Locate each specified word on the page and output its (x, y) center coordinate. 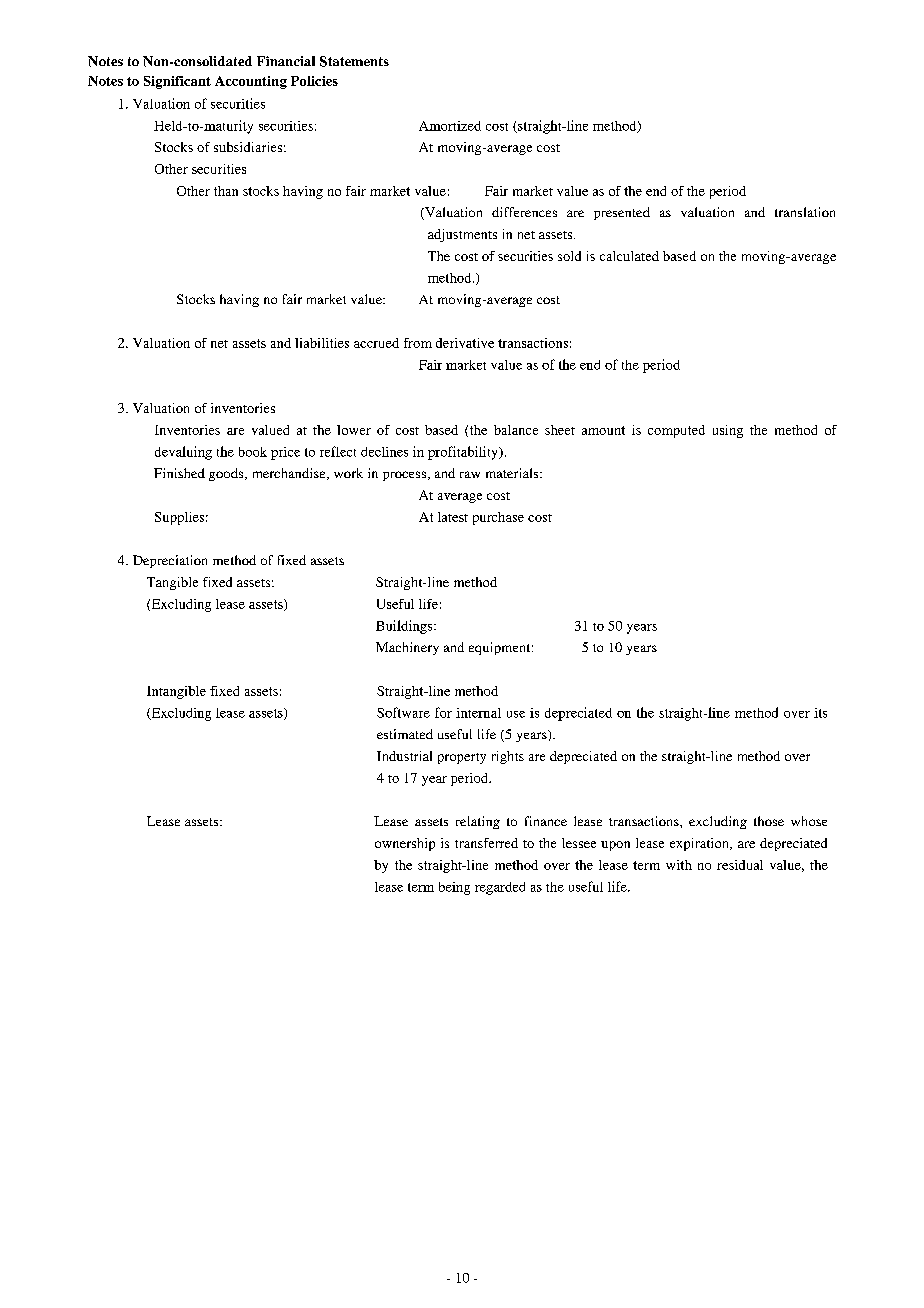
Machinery (407, 648)
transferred (486, 843)
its (820, 713)
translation (805, 212)
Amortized (450, 126)
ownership (405, 844)
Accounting (251, 82)
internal (478, 713)
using (728, 431)
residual (740, 865)
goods (227, 474)
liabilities (322, 343)
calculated (629, 256)
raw (470, 474)
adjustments (462, 235)
